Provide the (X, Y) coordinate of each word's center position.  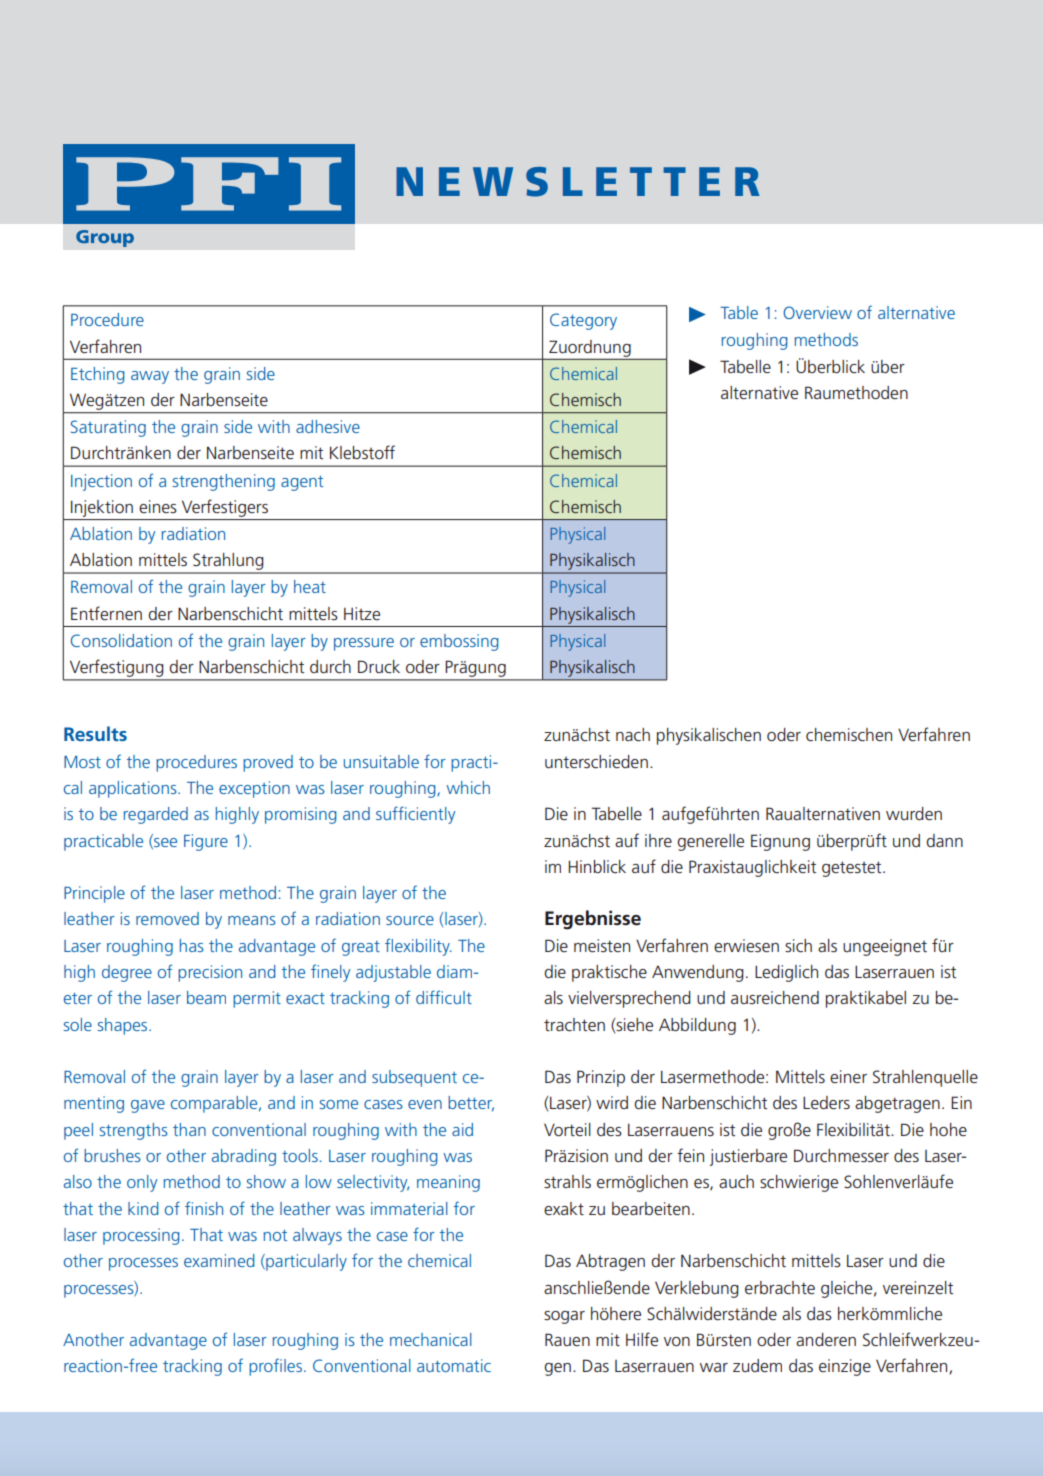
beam (206, 997)
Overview (818, 312)
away (150, 377)
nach (633, 735)
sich (798, 945)
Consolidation (121, 640)
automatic (454, 1365)
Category (583, 321)
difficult (444, 997)
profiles (275, 1367)
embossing (459, 642)
